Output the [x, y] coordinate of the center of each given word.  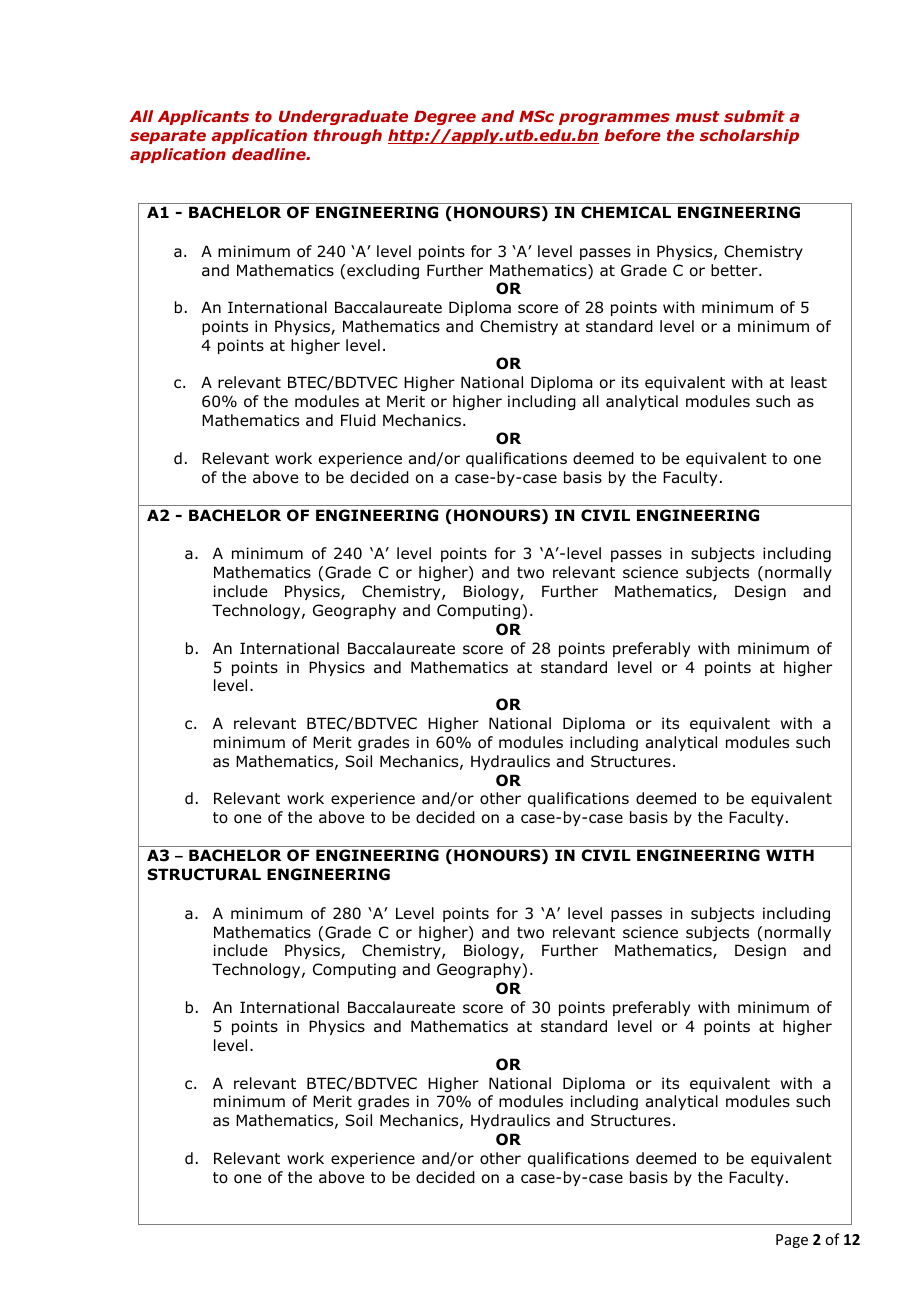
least [809, 382]
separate [168, 137]
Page [792, 1241]
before [632, 135]
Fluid [358, 420]
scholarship [749, 136]
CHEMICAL [626, 212]
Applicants [203, 117]
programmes [614, 119]
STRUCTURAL [204, 874]
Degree [445, 118]
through [348, 136]
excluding [383, 271]
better [735, 270]
